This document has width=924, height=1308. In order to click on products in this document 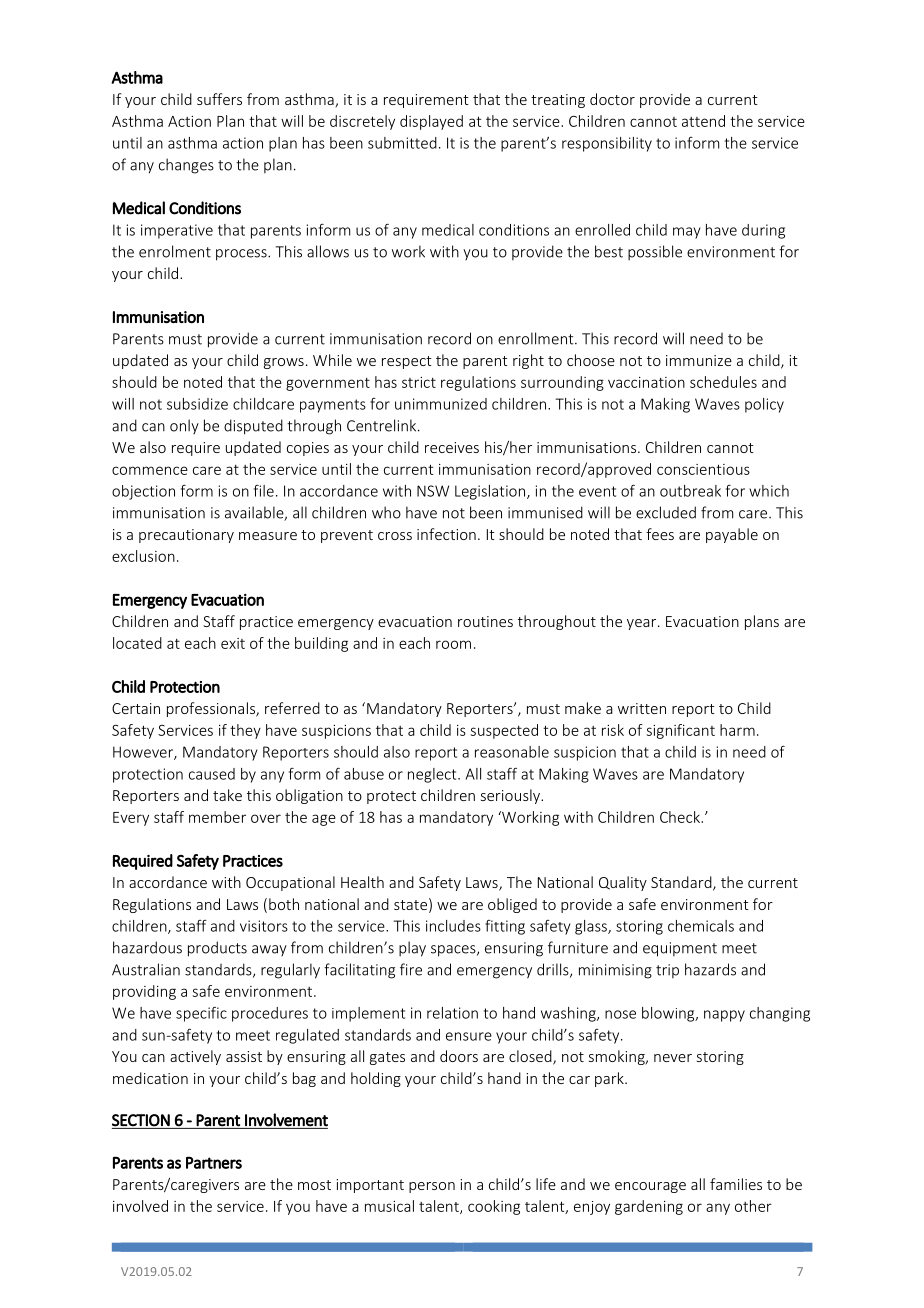, I will do `click(217, 949)`.
